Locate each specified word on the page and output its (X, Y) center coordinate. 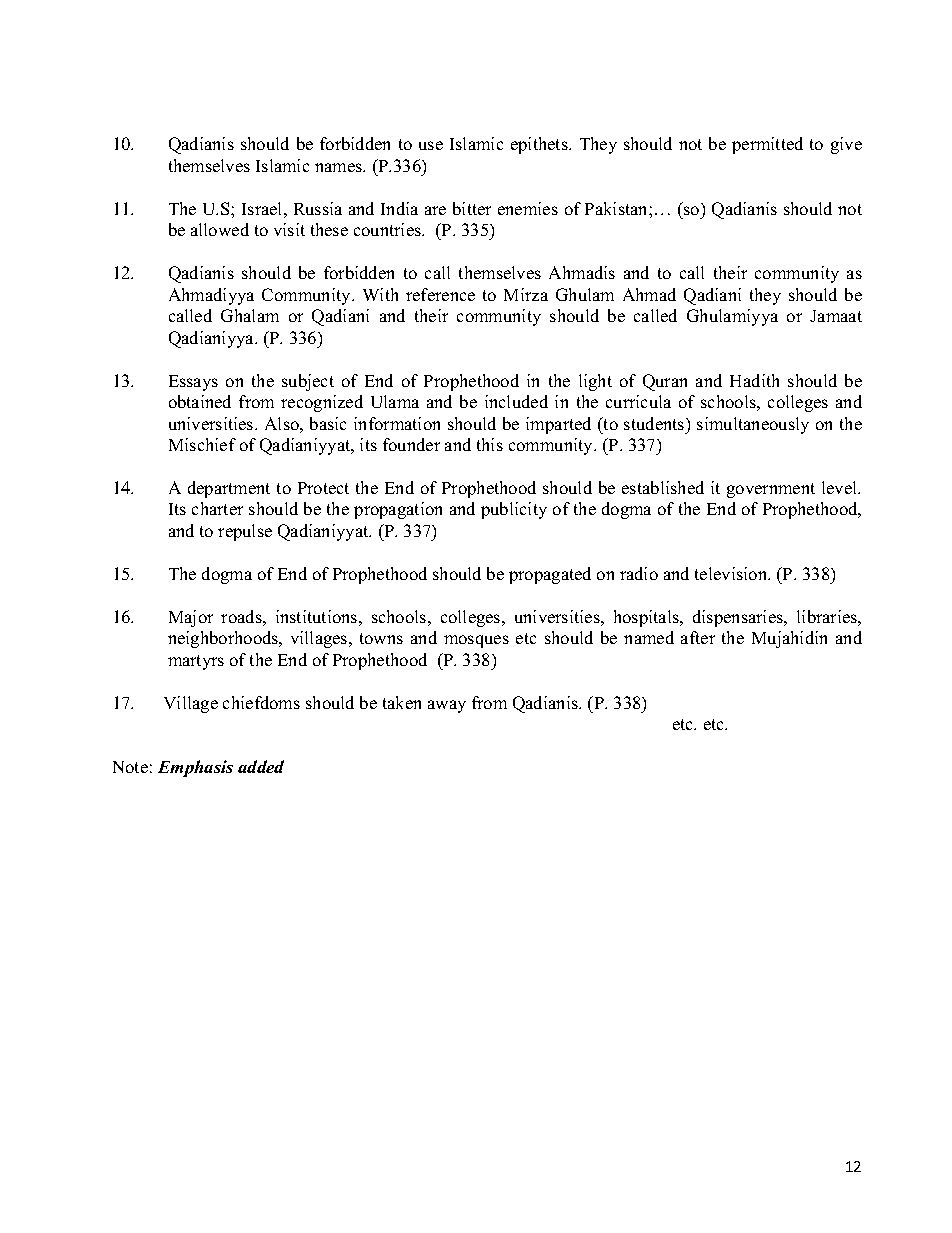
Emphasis (195, 768)
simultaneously (753, 425)
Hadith (754, 380)
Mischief (202, 444)
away (447, 706)
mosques (476, 641)
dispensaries (739, 618)
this (490, 444)
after (698, 637)
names (340, 167)
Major (191, 618)
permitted (767, 145)
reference (440, 294)
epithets (540, 145)
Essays (193, 383)
